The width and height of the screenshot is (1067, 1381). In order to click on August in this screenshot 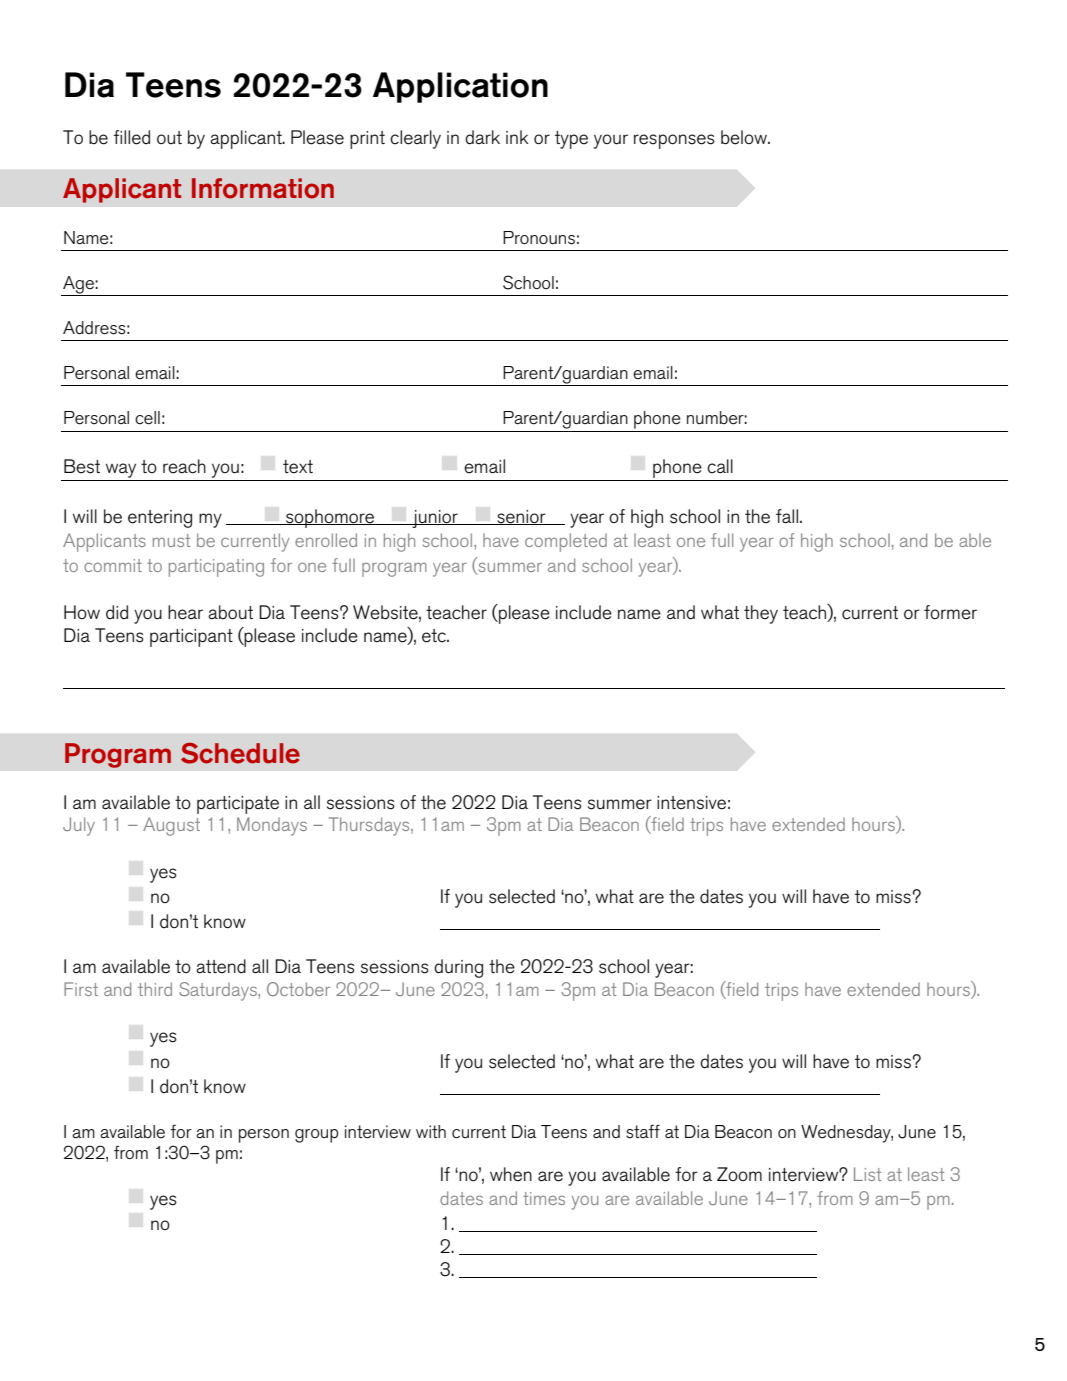, I will do `click(171, 826)`.
